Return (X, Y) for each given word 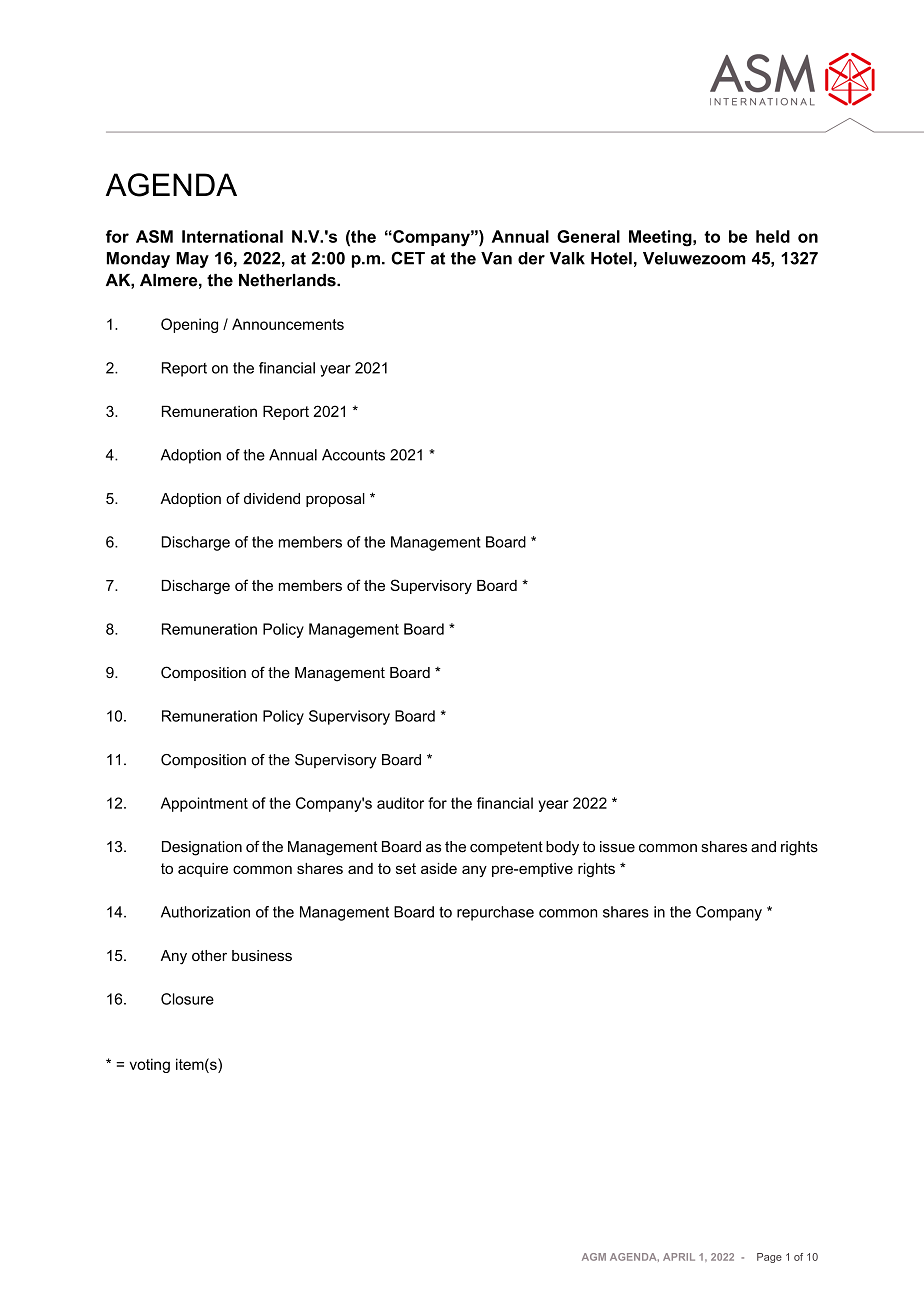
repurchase (495, 913)
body (562, 848)
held (773, 236)
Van (496, 258)
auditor (400, 803)
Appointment (204, 804)
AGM (594, 1257)
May (192, 260)
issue (617, 847)
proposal (335, 500)
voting (150, 1065)
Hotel (611, 258)
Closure (187, 999)
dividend (272, 498)
